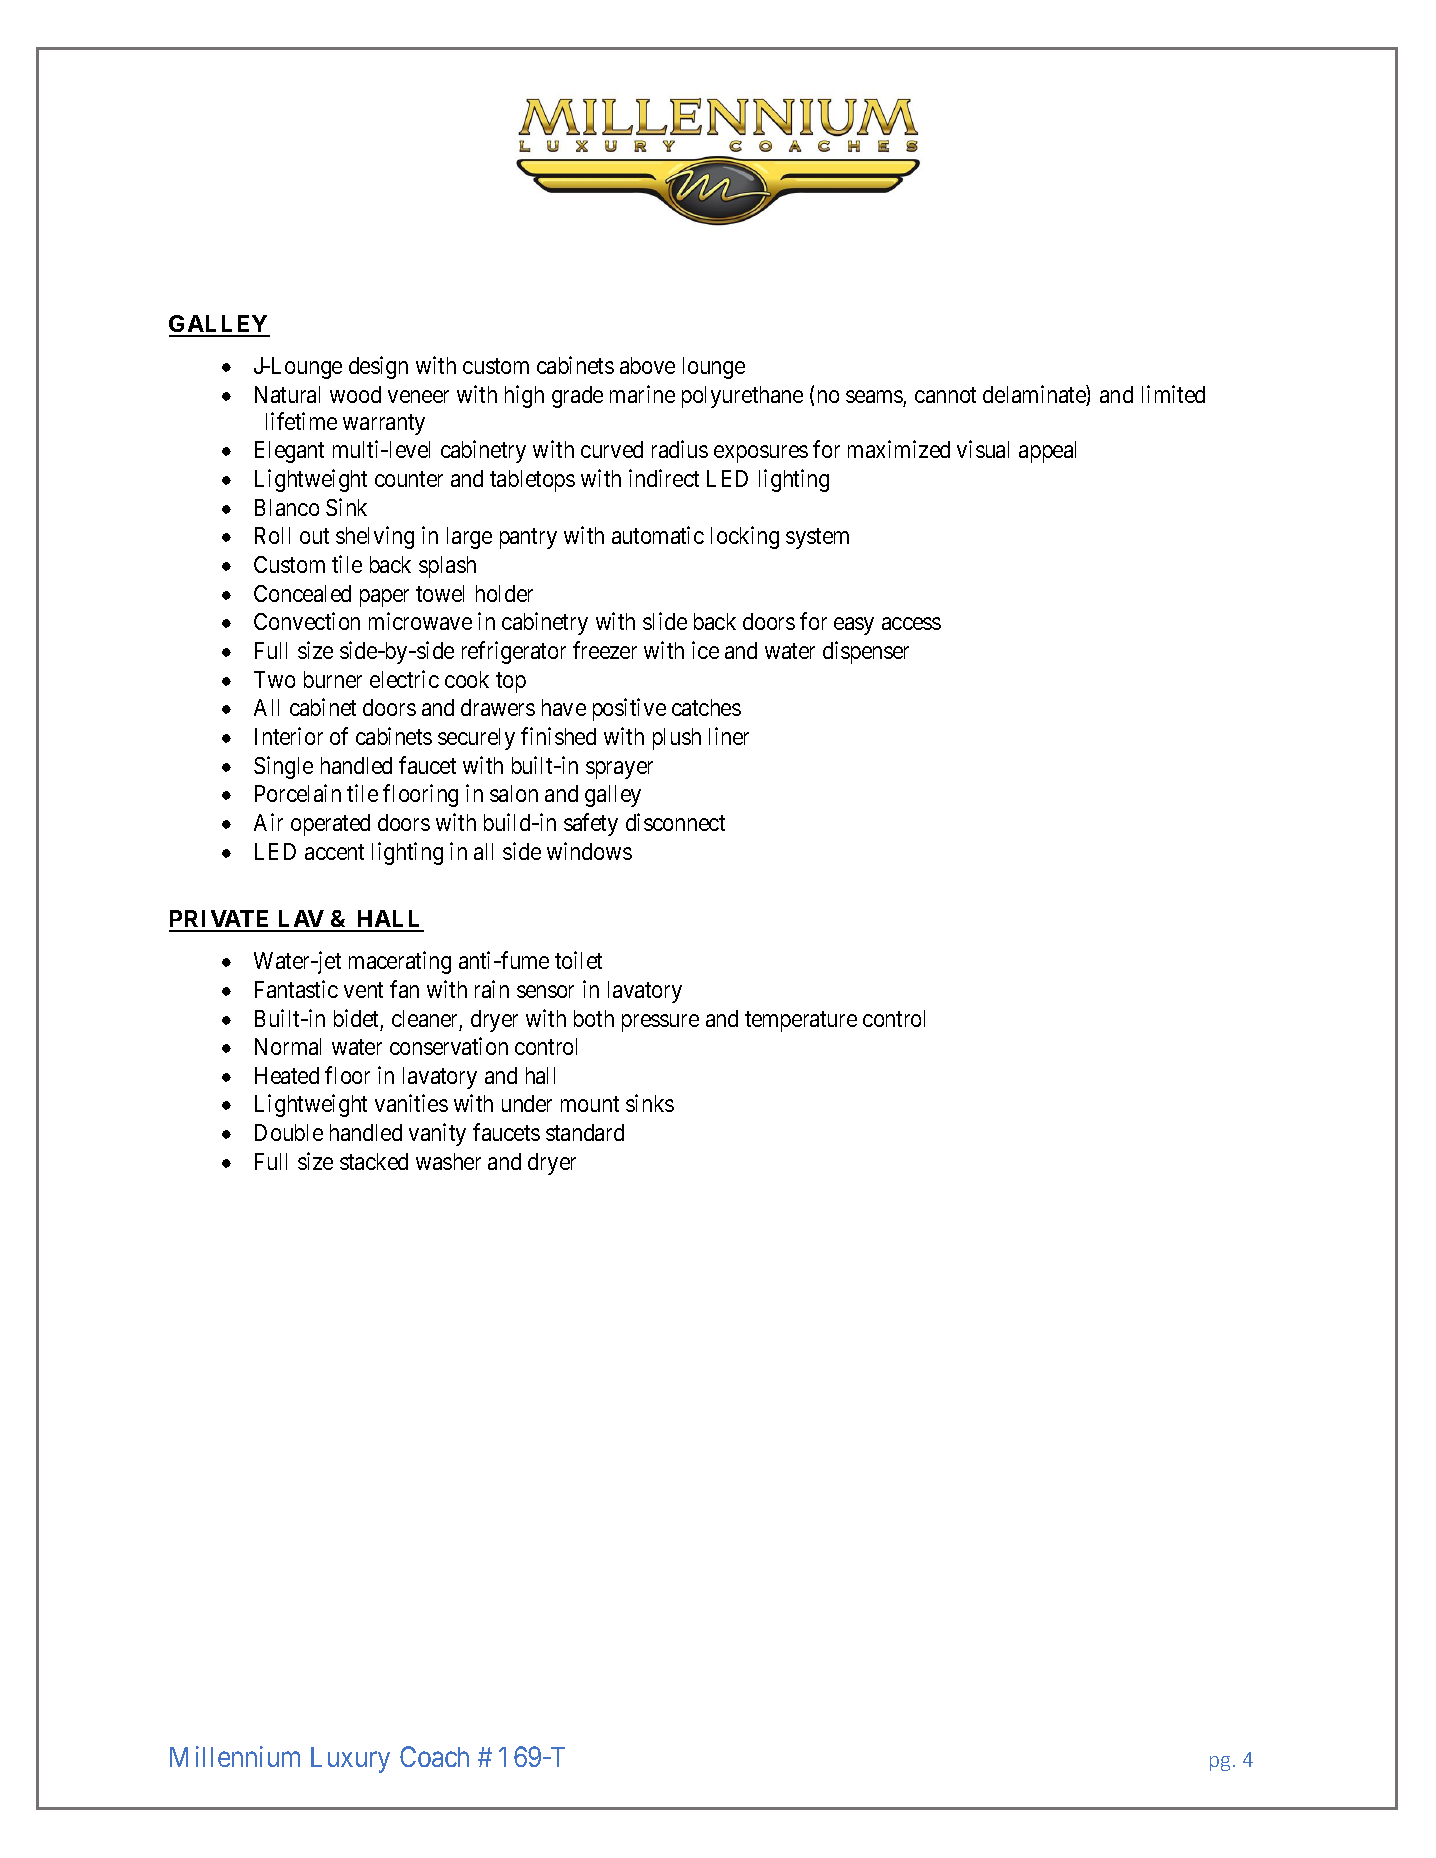  I want to click on pressure, so click(660, 1023).
